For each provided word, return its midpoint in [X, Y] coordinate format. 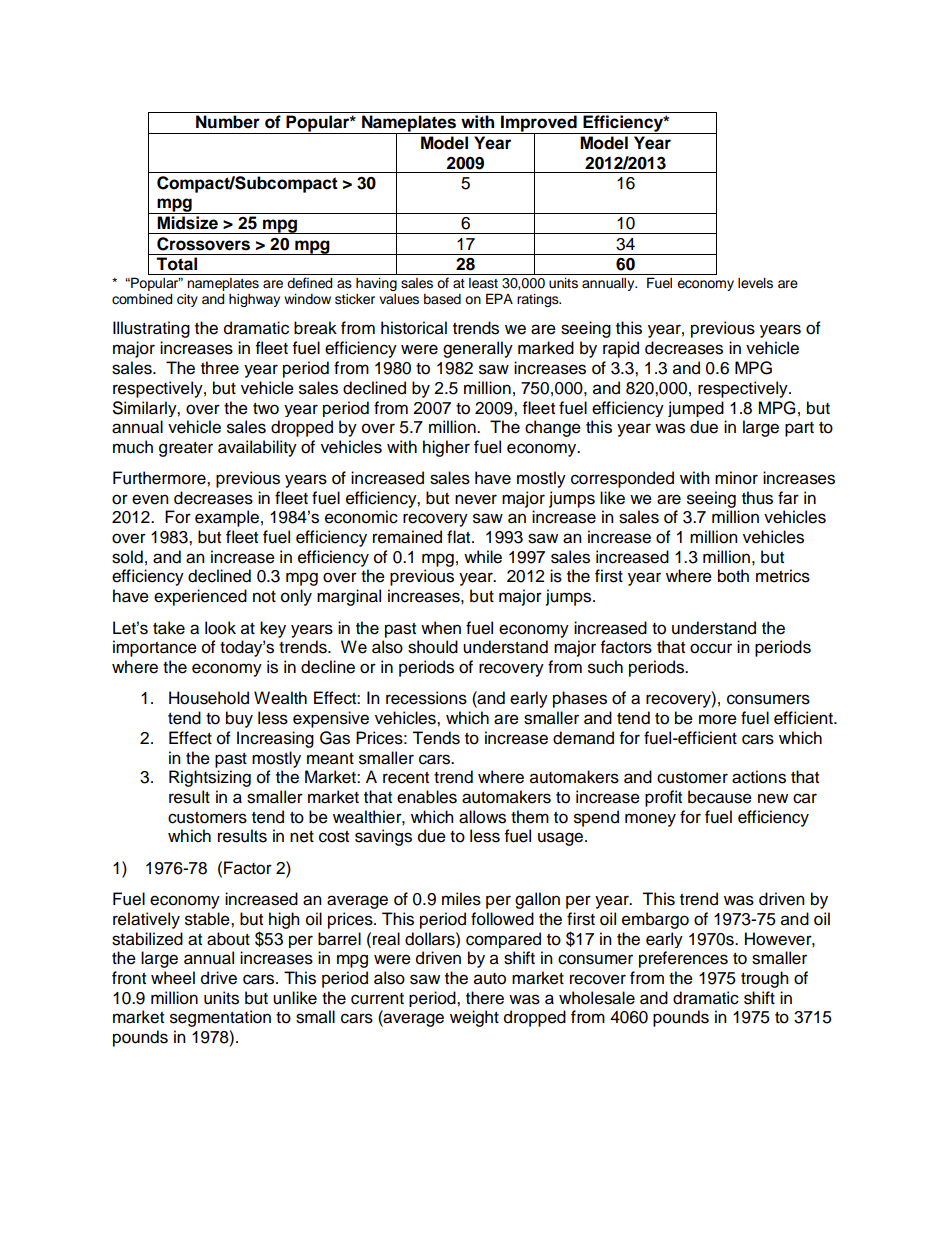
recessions [426, 698]
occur [711, 648]
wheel [173, 978]
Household [209, 698]
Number [228, 122]
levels [755, 283]
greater [186, 449]
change [553, 428]
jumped [696, 409]
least [483, 283]
